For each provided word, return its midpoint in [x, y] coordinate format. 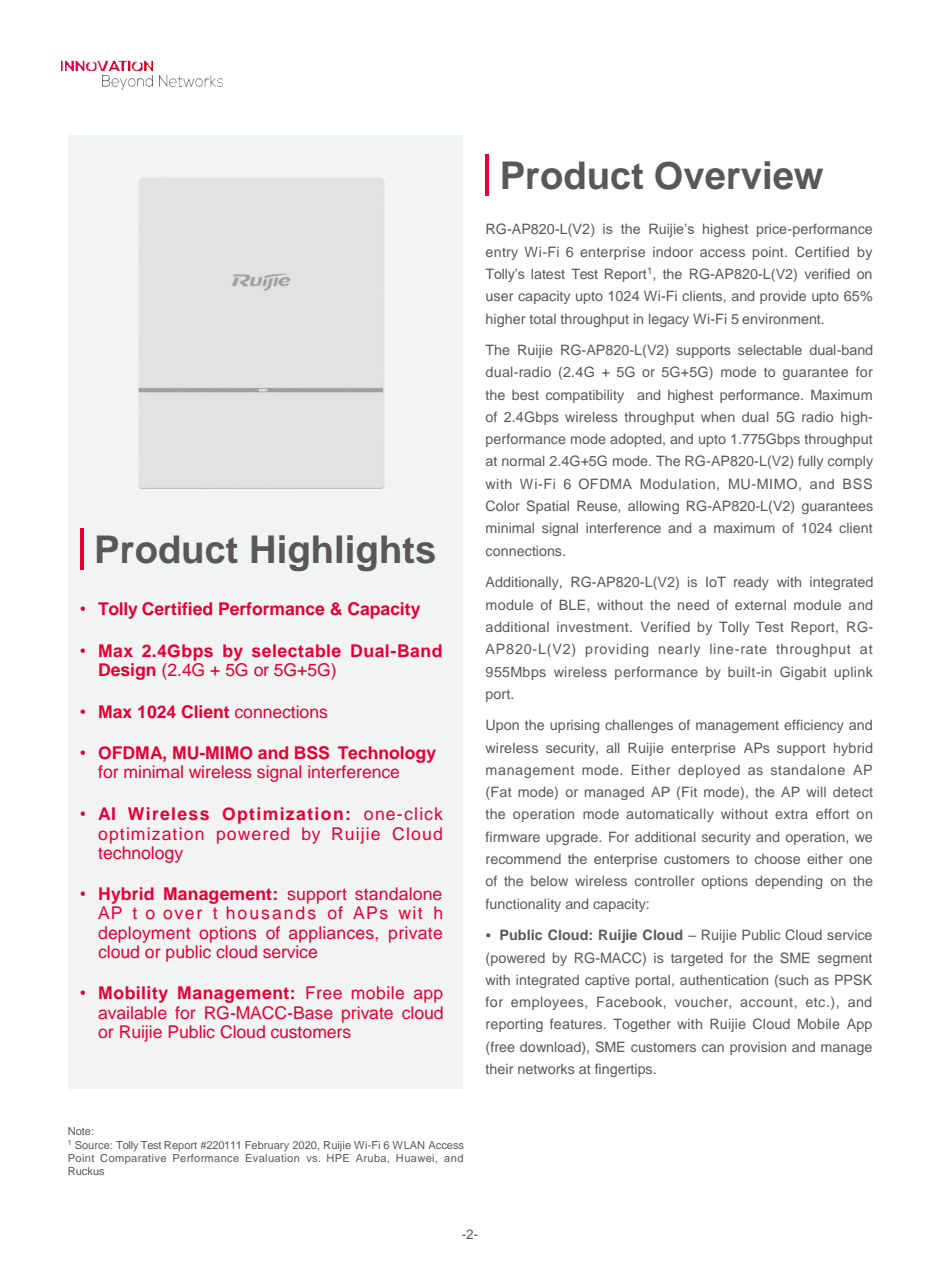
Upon [502, 726]
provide [783, 297]
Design [127, 671]
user [499, 297]
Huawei [415, 1158]
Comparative [133, 1159]
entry [502, 254]
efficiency [814, 726]
